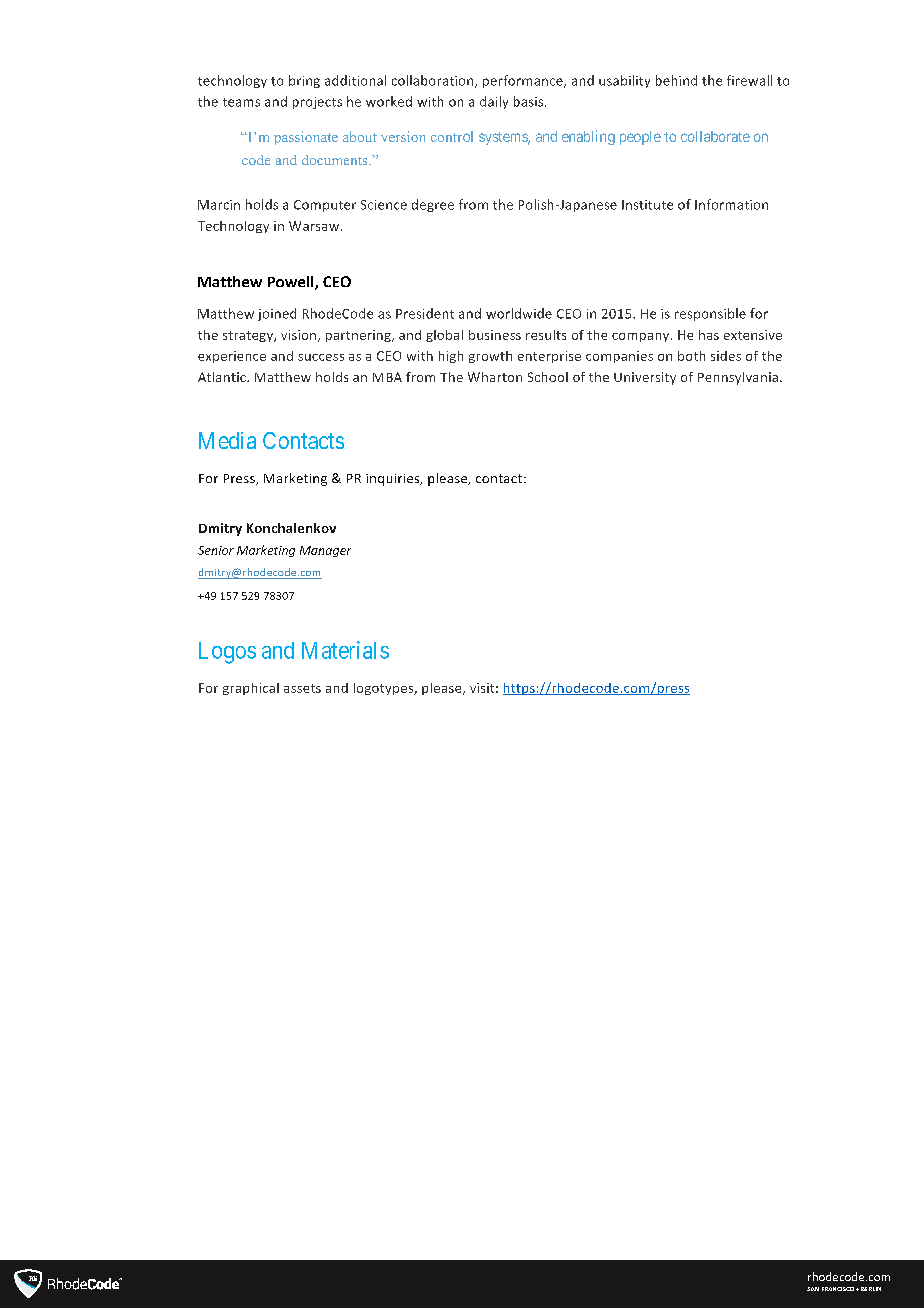 The height and width of the document is (1308, 924). Describe the element at coordinates (345, 650) in the document. I see `Materials` at that location.
